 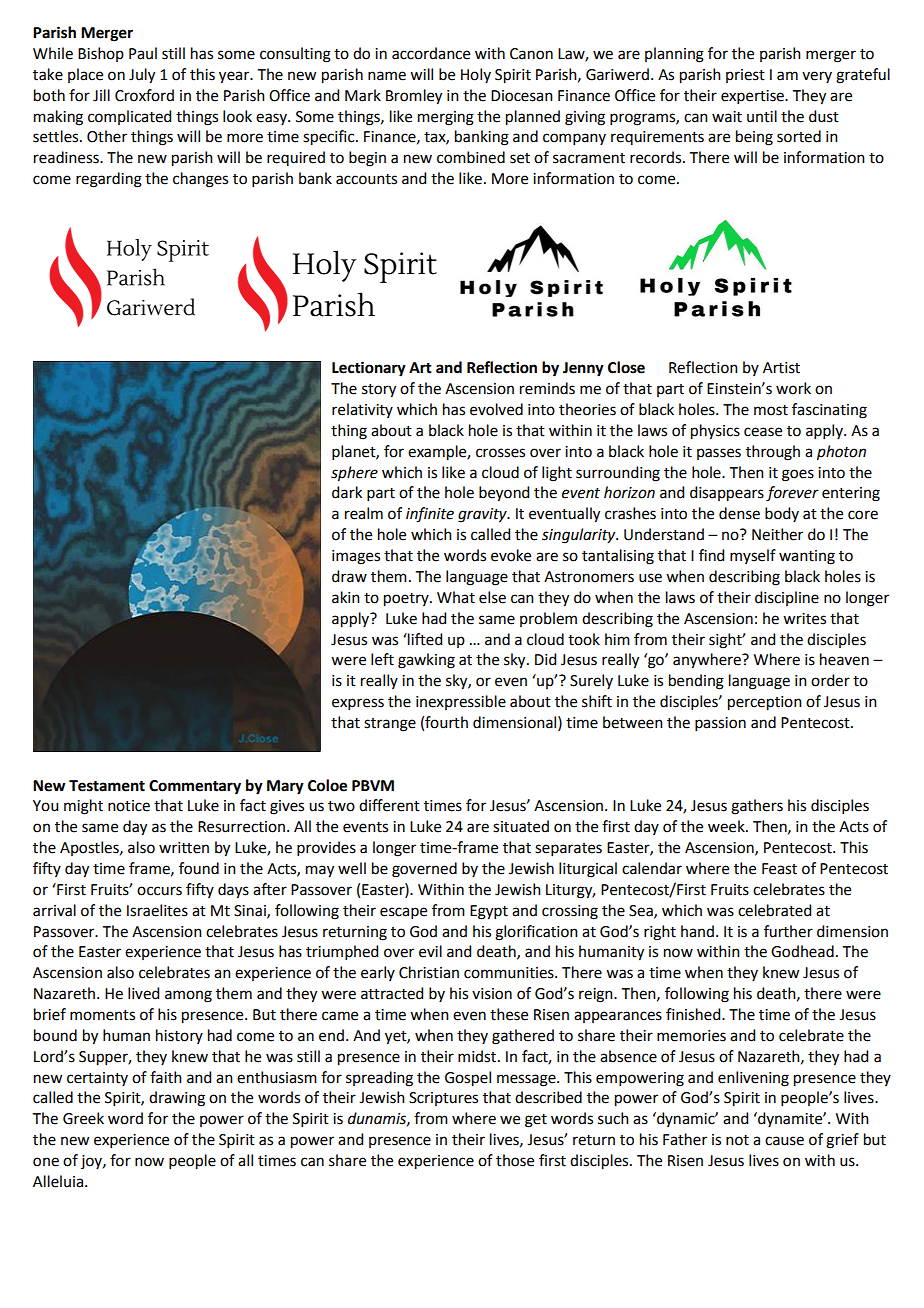 What do you see at coordinates (356, 557) in the screenshot?
I see `images` at bounding box center [356, 557].
